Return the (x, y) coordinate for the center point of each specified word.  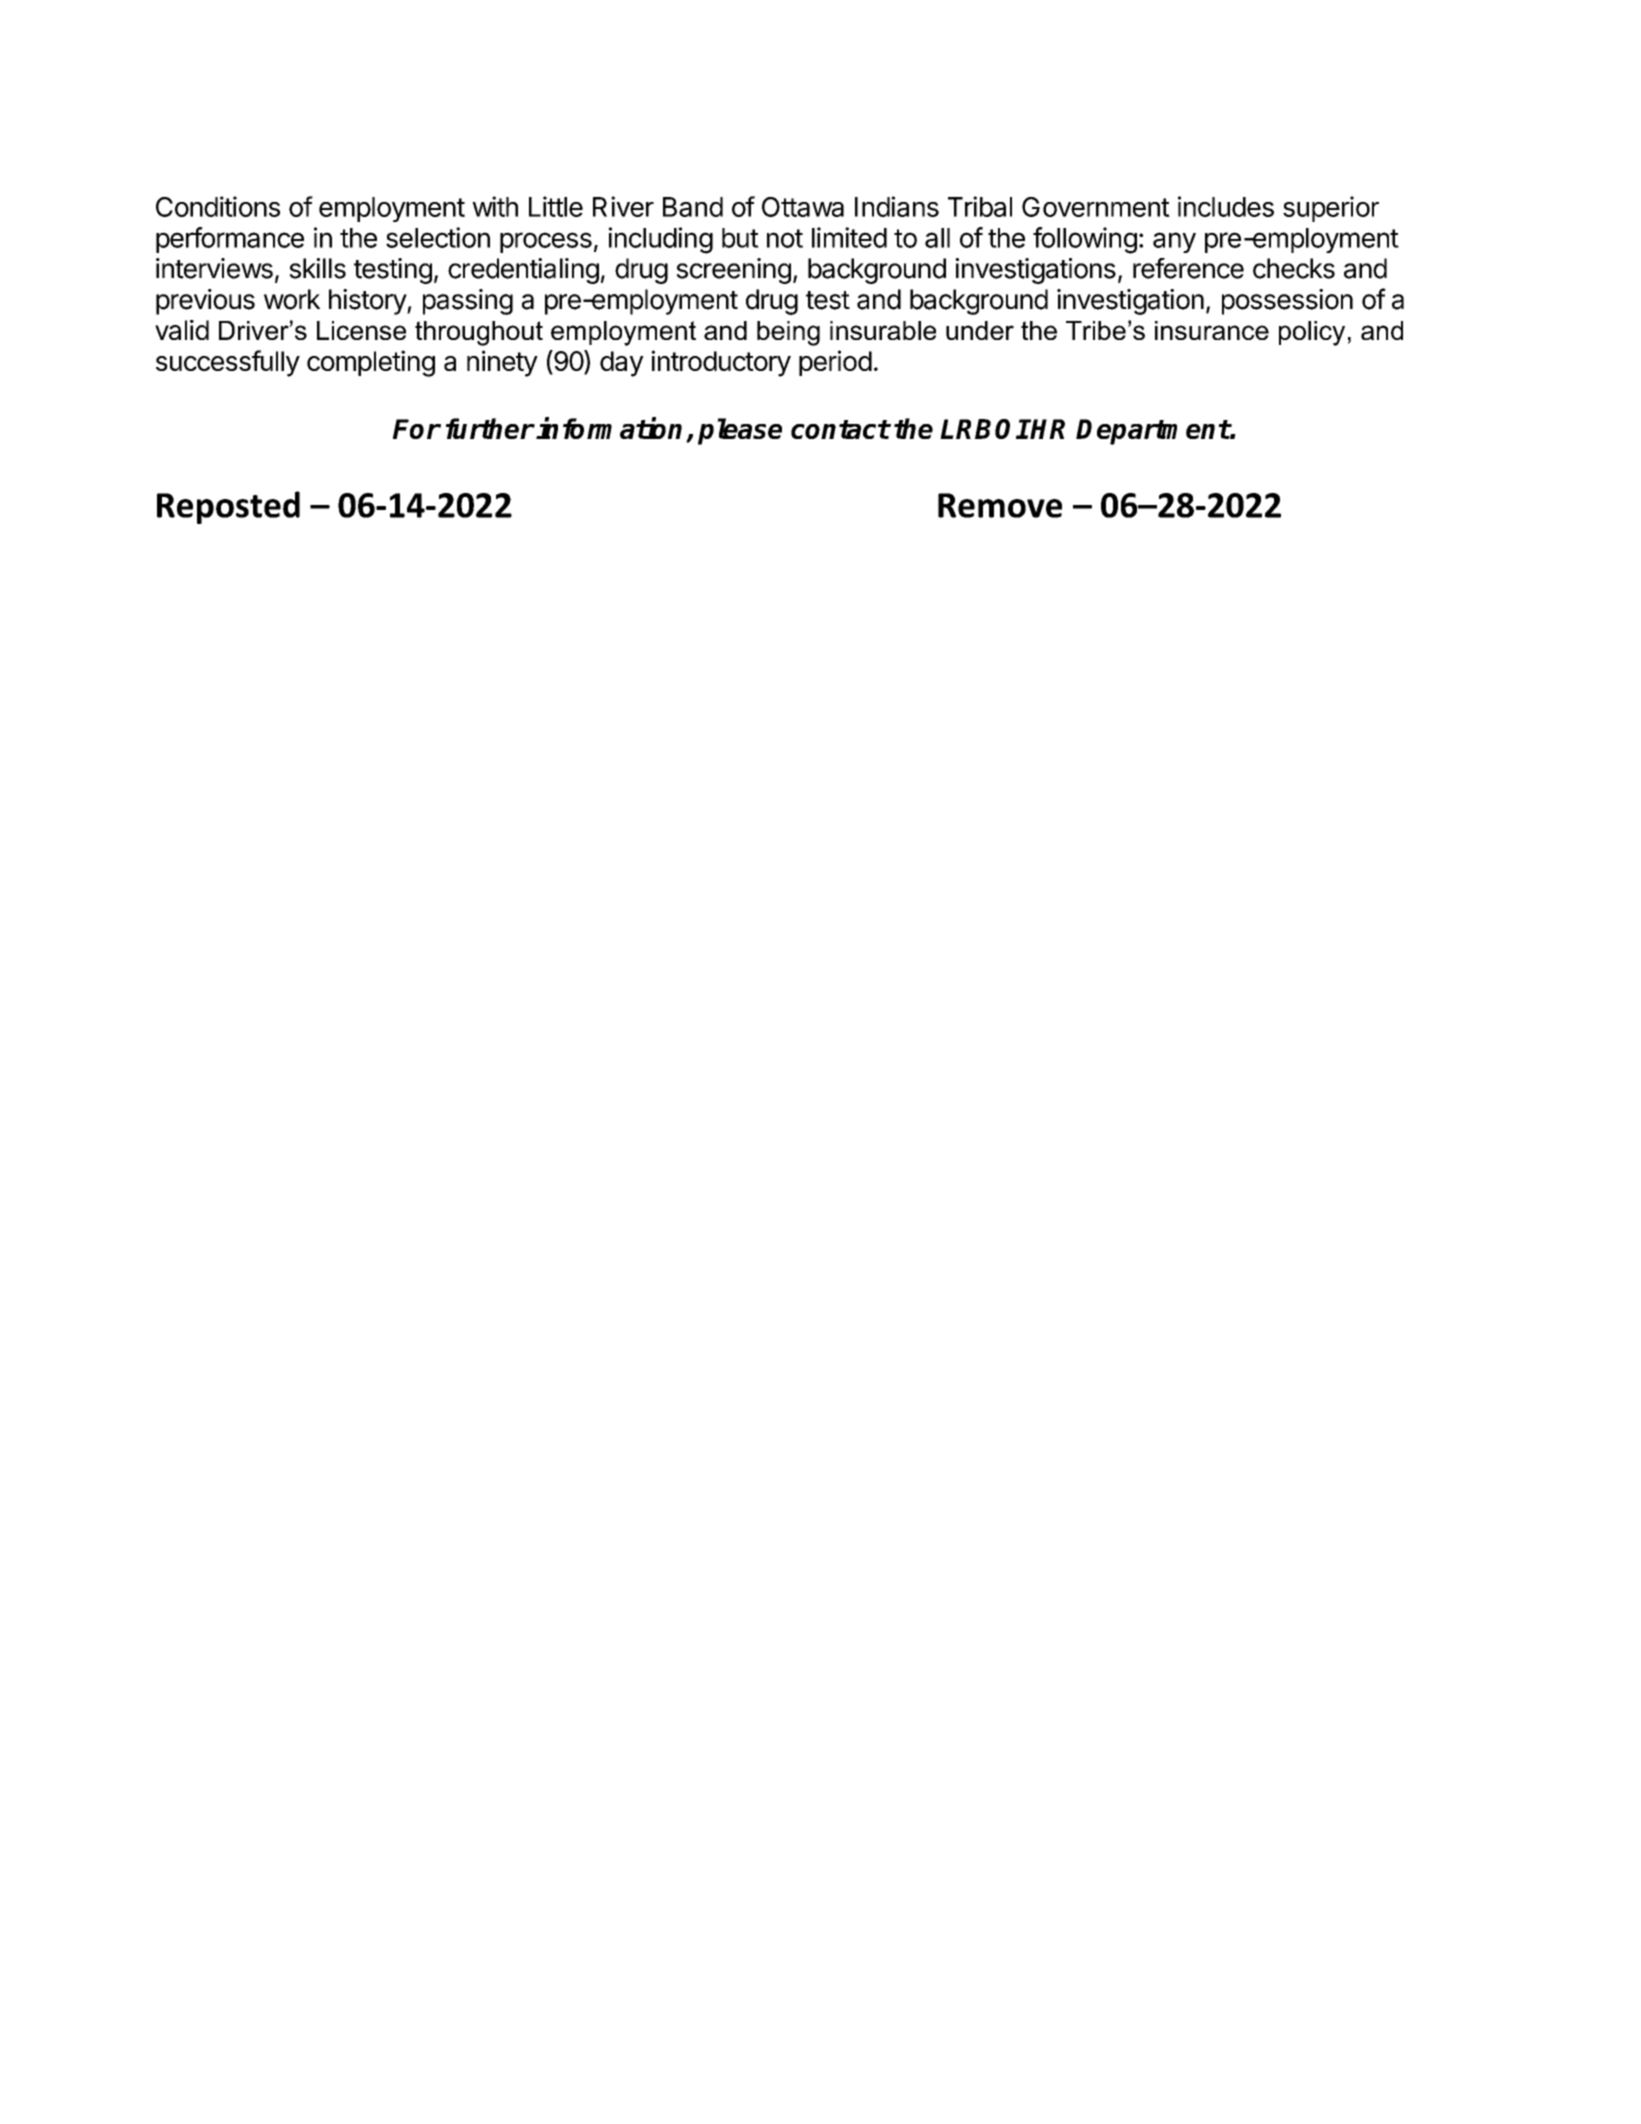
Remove (1000, 505)
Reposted (228, 507)
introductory (721, 363)
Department (1153, 432)
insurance (1212, 330)
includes (1226, 206)
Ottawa (803, 207)
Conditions (218, 206)
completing (371, 363)
